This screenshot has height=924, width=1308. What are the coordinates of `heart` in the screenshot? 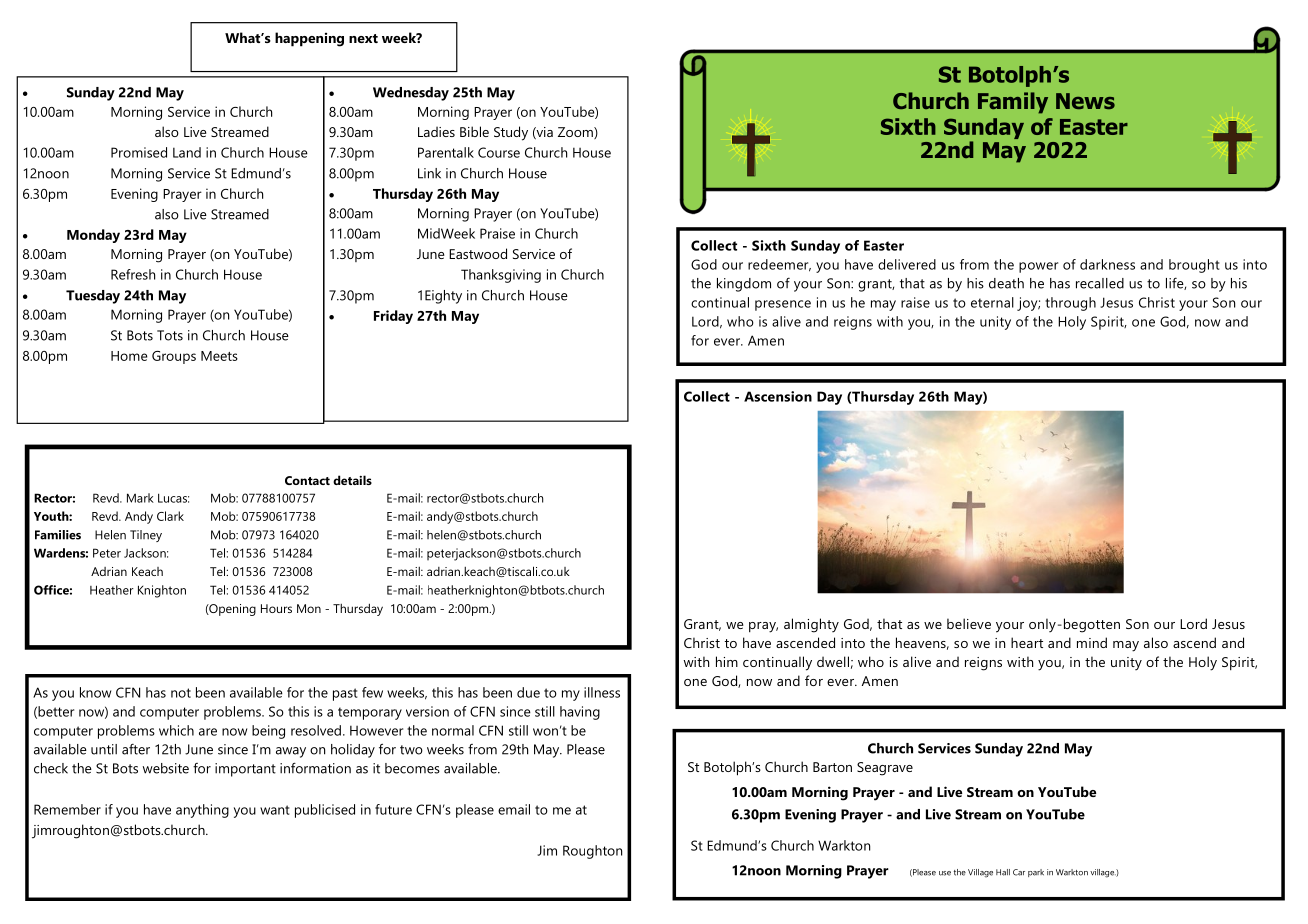 It's located at (1027, 642).
